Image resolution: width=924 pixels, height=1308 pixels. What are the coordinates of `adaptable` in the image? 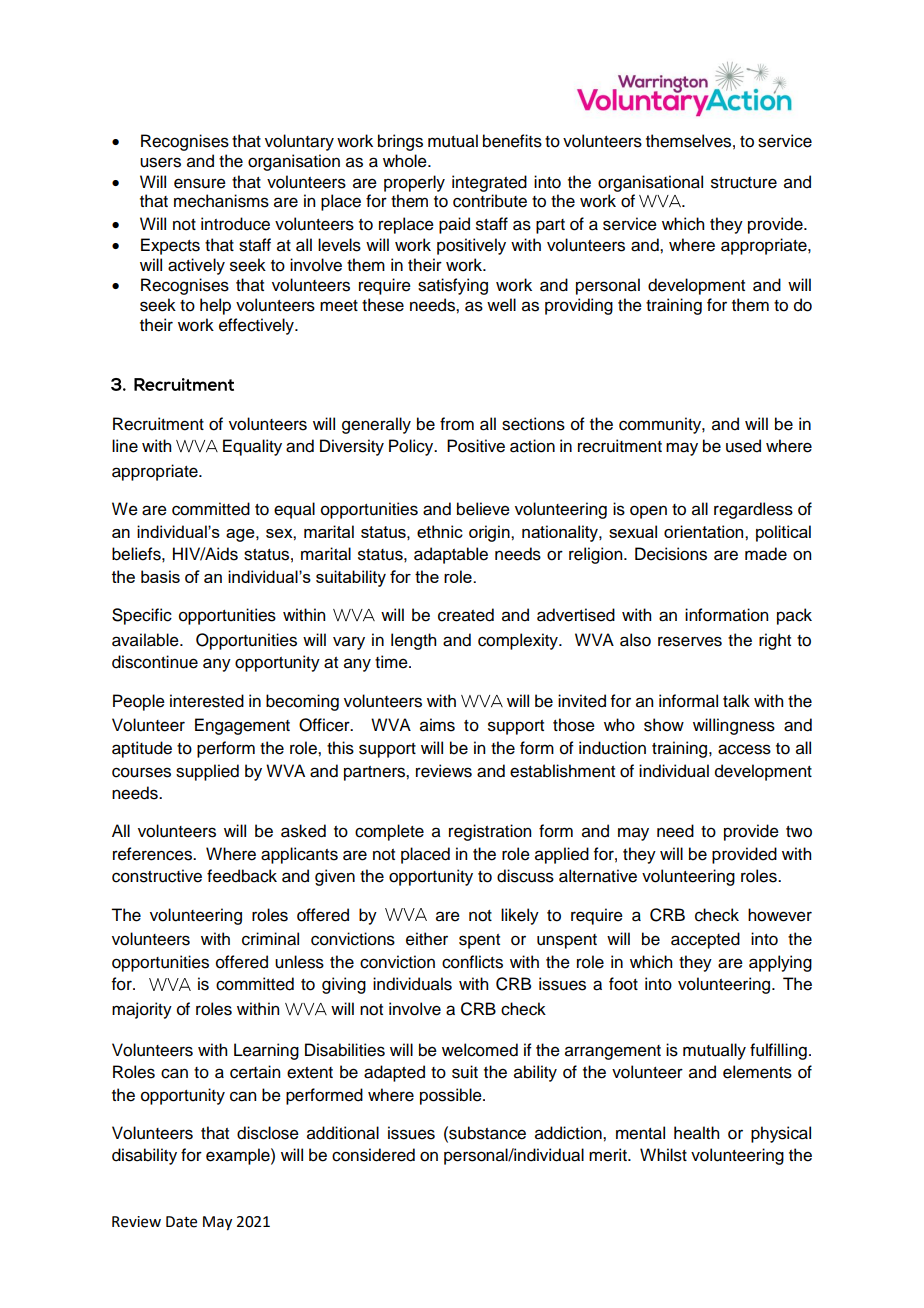 It's located at (451, 555).
